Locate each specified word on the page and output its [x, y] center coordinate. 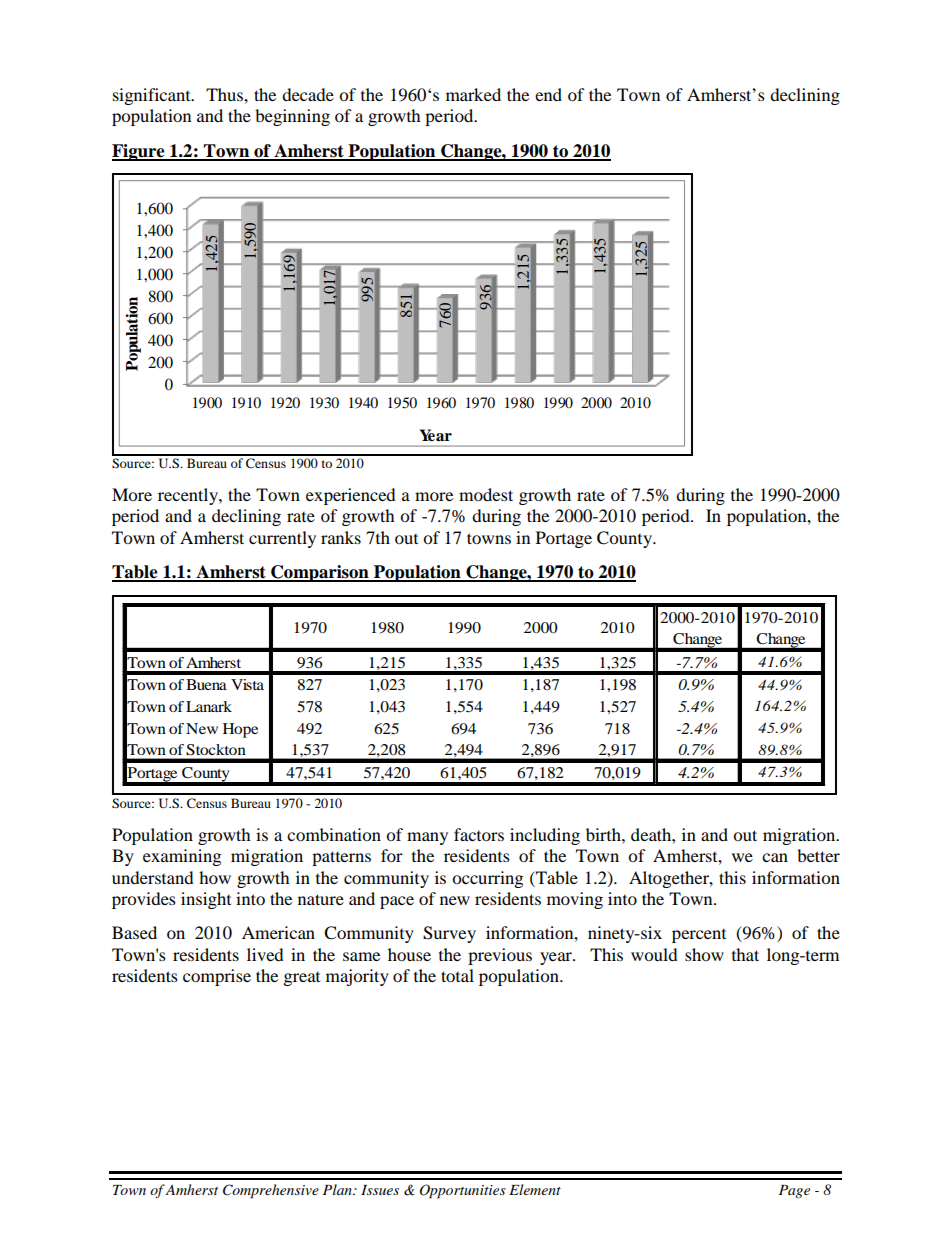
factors [479, 834]
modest [486, 494]
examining [182, 857]
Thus [225, 94]
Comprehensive [271, 1191]
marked [473, 94]
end [548, 94]
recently [189, 496]
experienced [351, 496]
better [818, 855]
